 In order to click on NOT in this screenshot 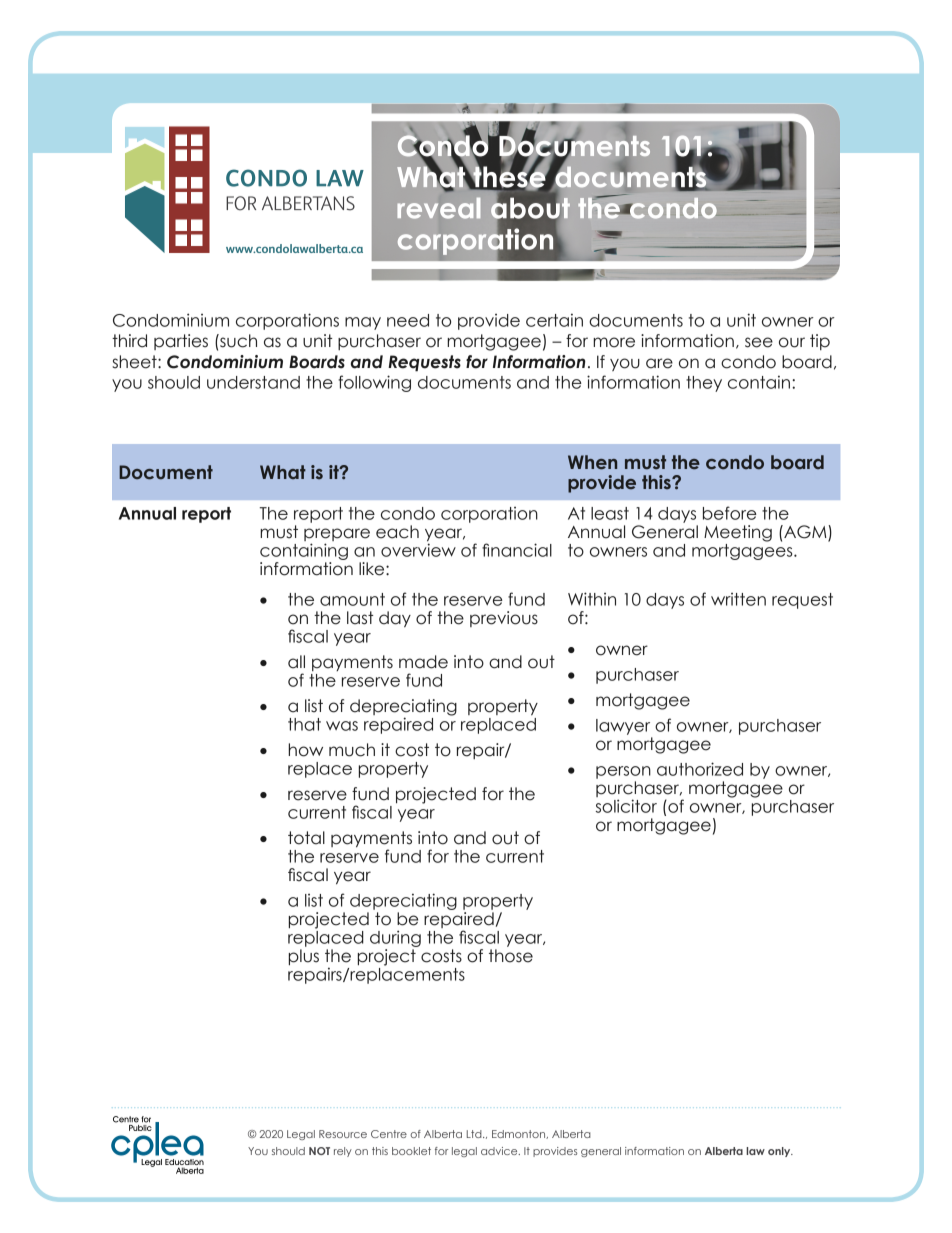, I will do `click(319, 1151)`.
